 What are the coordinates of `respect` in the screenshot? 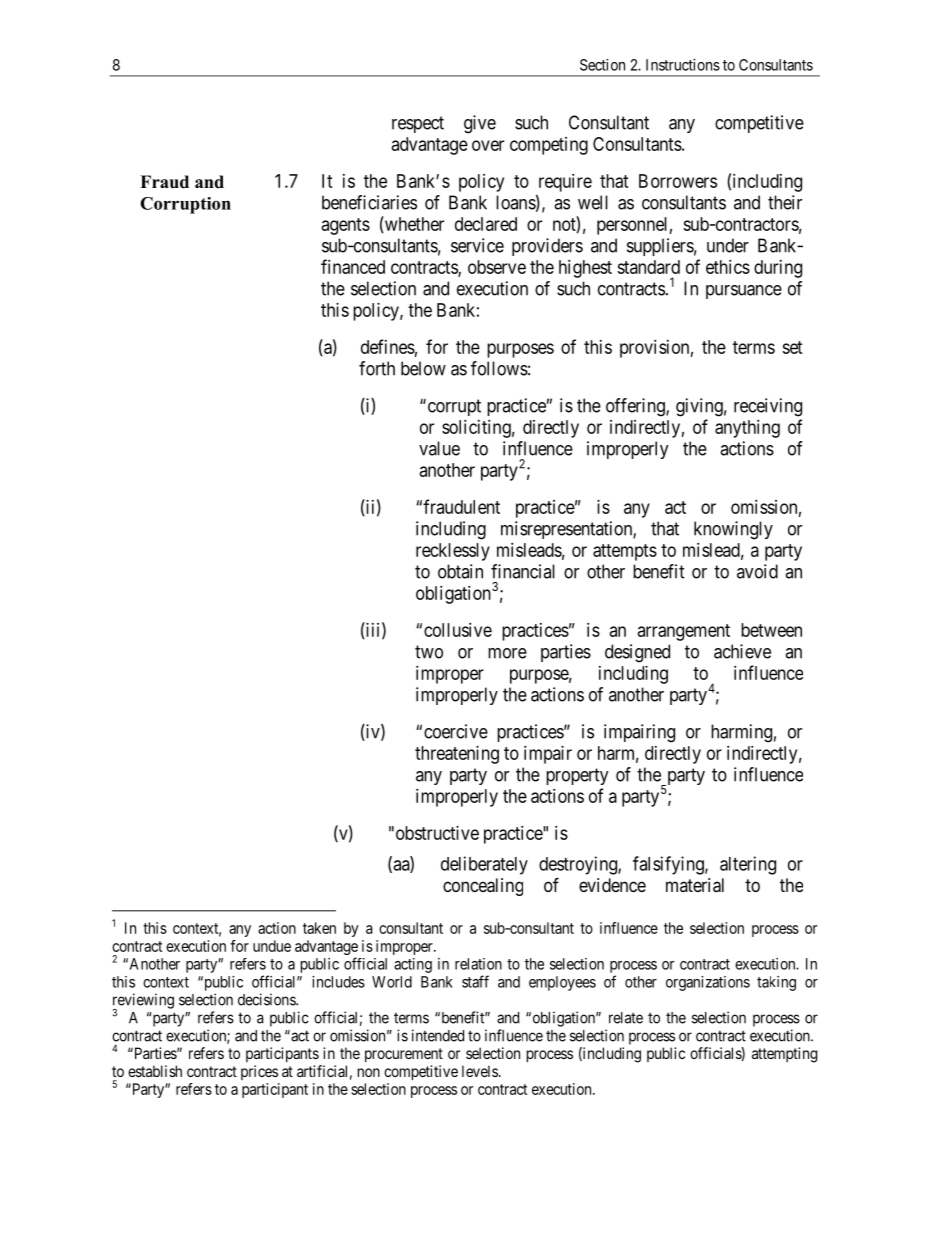 It's located at (418, 124).
